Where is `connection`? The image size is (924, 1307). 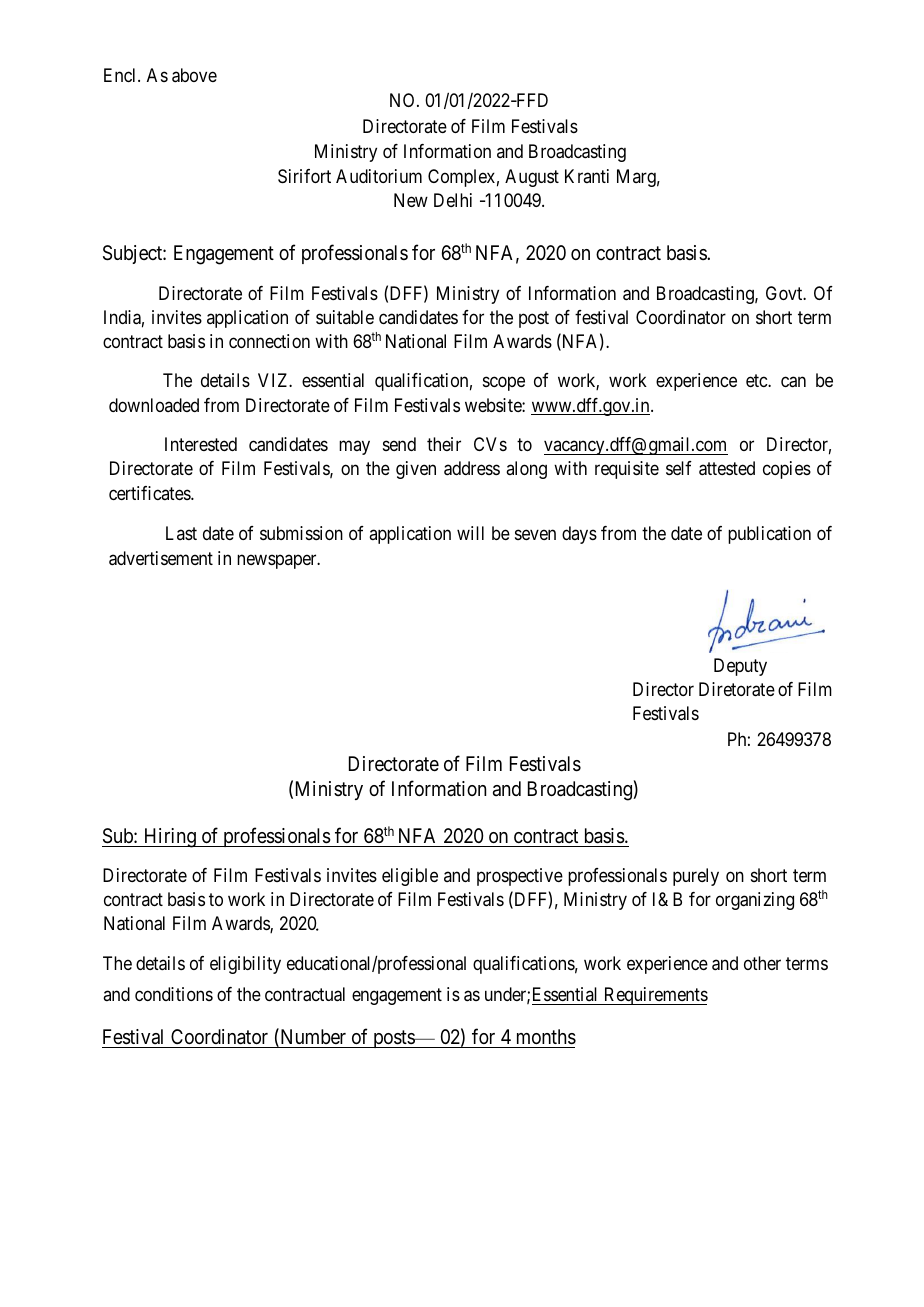 connection is located at coordinates (269, 341).
